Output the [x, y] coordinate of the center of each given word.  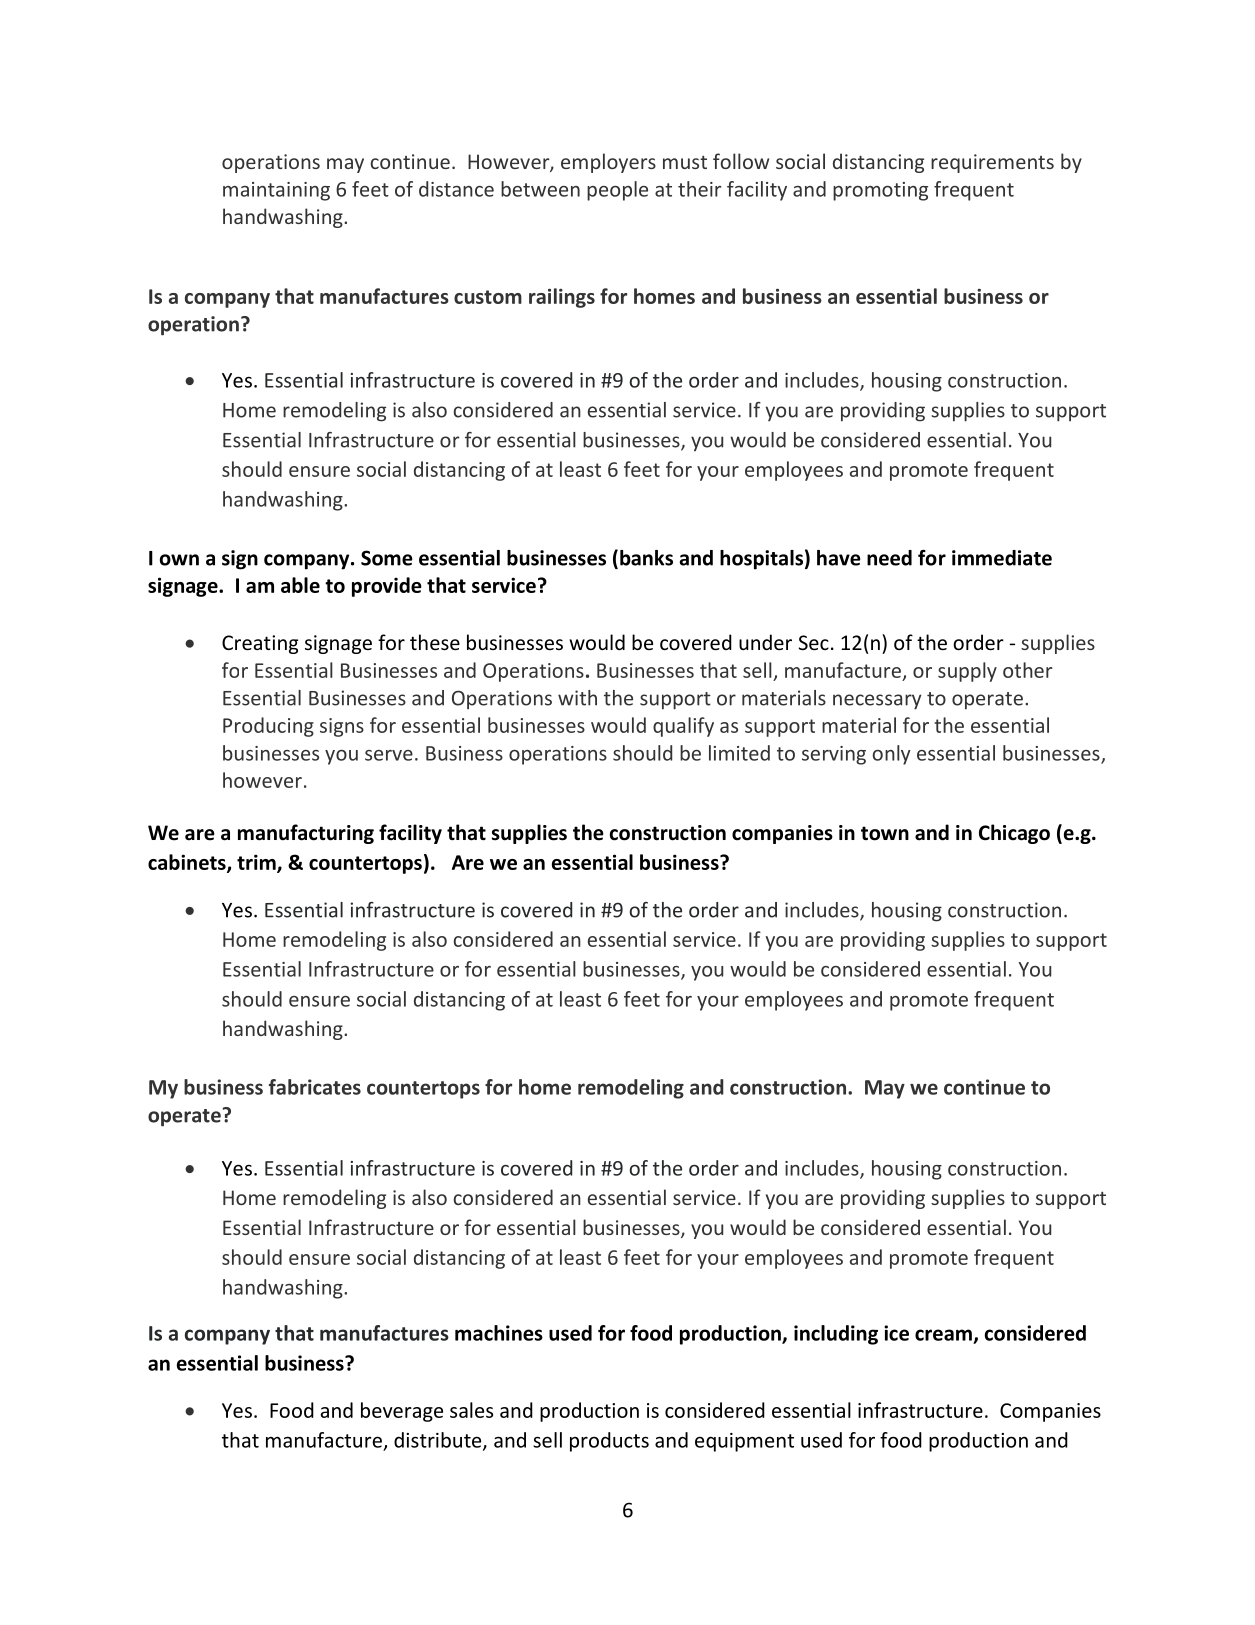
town [885, 833]
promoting [880, 191]
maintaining [276, 191]
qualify [683, 727]
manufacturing [306, 834]
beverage [402, 1412]
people [617, 191]
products [609, 1442]
